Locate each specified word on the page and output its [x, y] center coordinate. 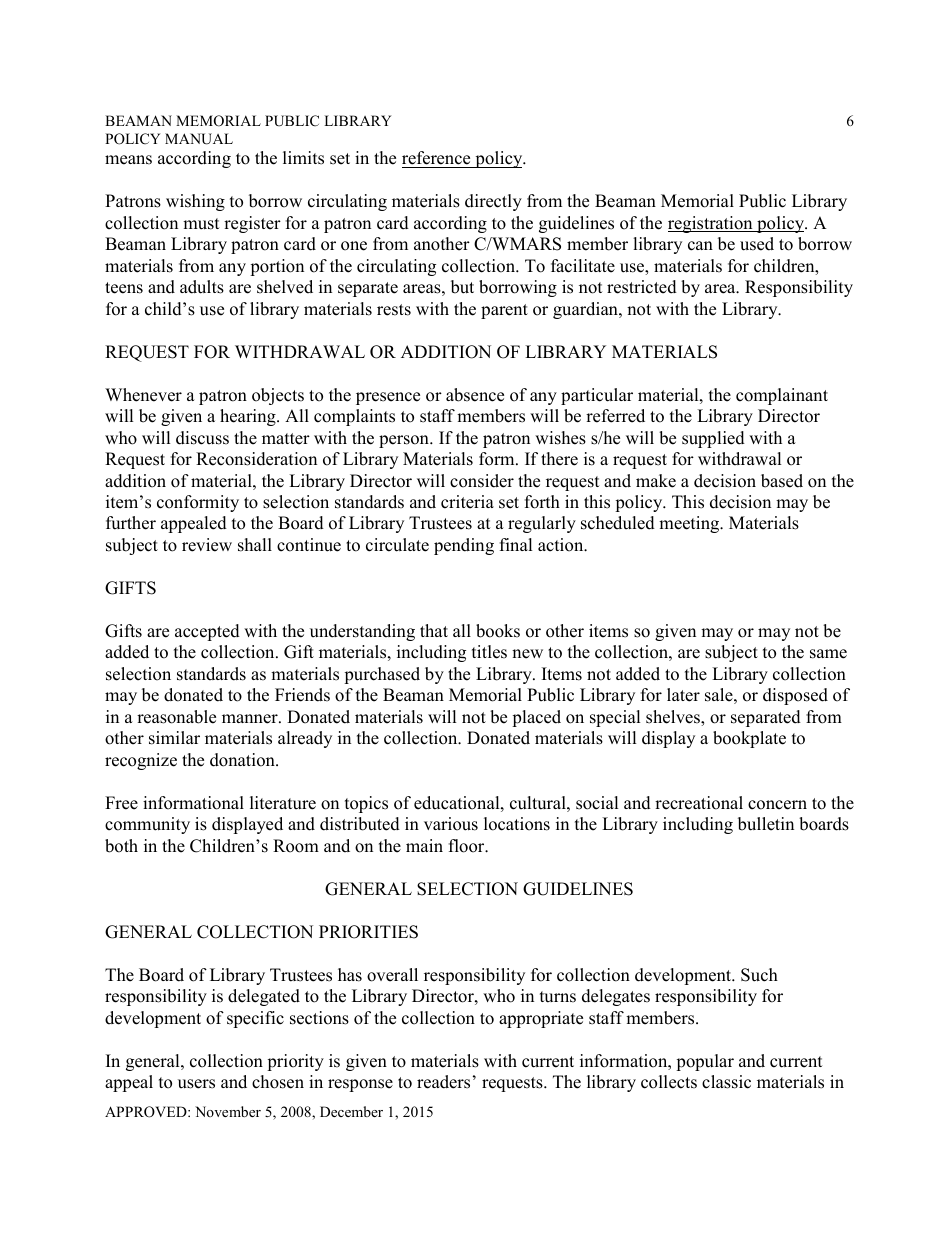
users [196, 1084]
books [498, 631]
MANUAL [199, 139]
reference [437, 159]
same [828, 654]
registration [711, 224]
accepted [207, 632]
